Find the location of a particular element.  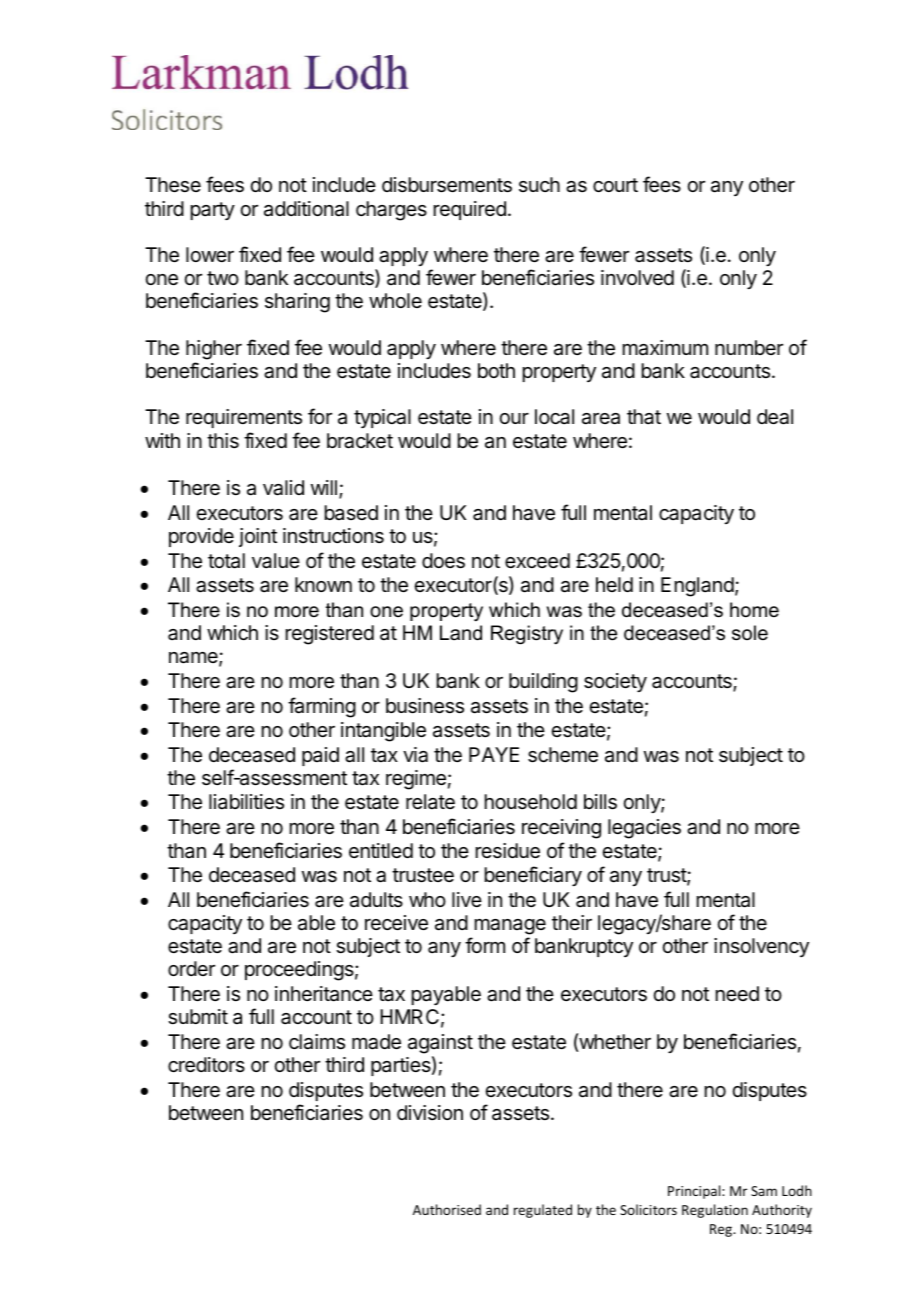

joint is located at coordinates (258, 537).
